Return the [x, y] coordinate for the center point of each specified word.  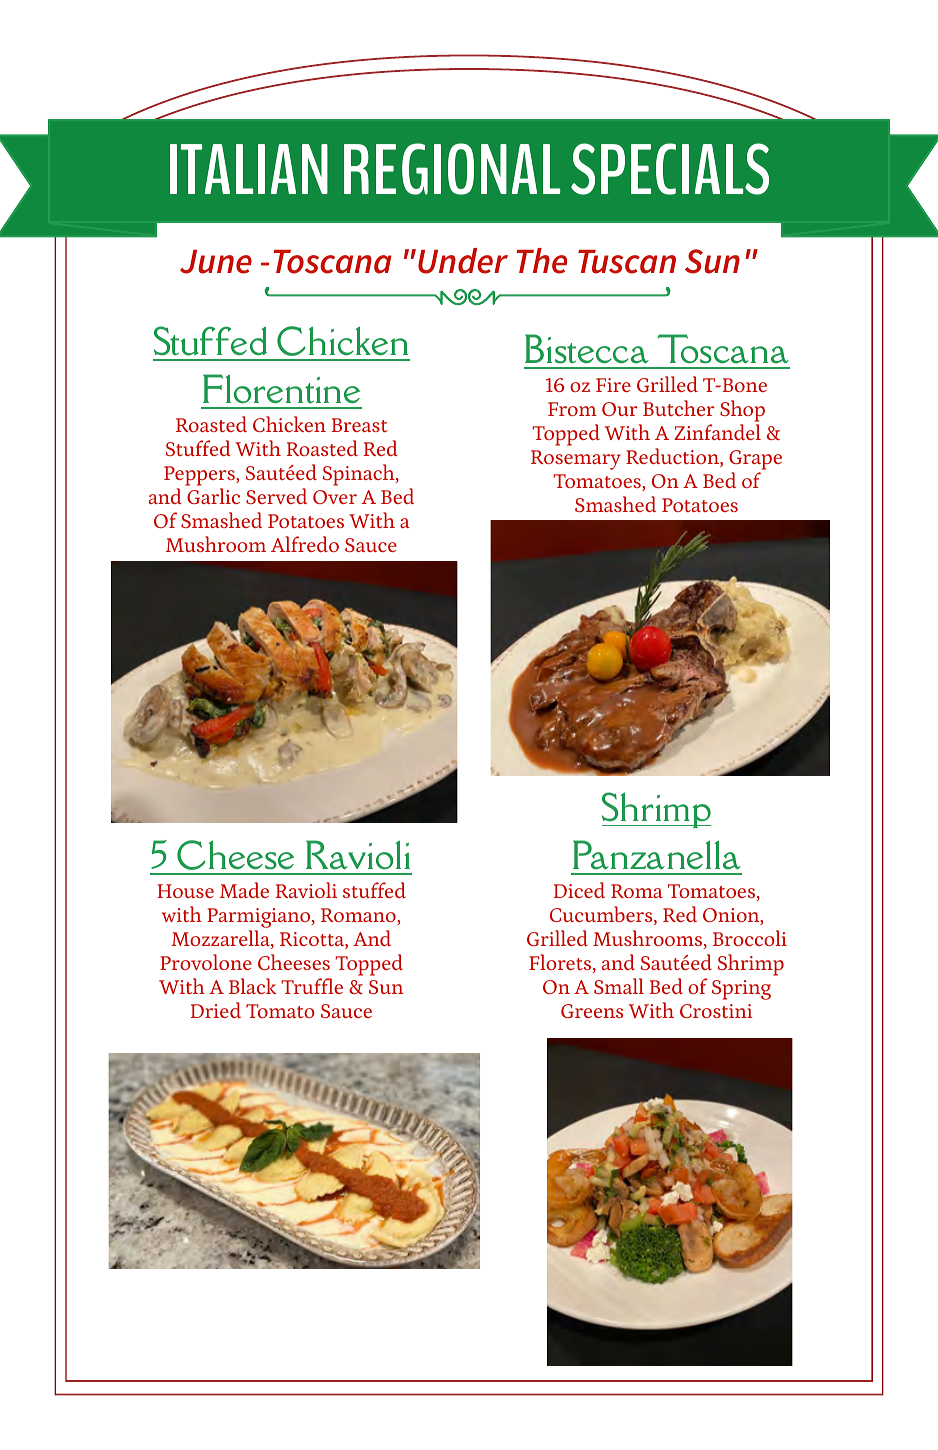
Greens [592, 1011]
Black [252, 986]
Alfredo [305, 544]
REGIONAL [452, 169]
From [572, 409]
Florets [561, 963]
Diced [579, 890]
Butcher [679, 408]
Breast [360, 425]
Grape [755, 461]
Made [244, 890]
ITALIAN [249, 169]
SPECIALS [670, 169]
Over [335, 497]
